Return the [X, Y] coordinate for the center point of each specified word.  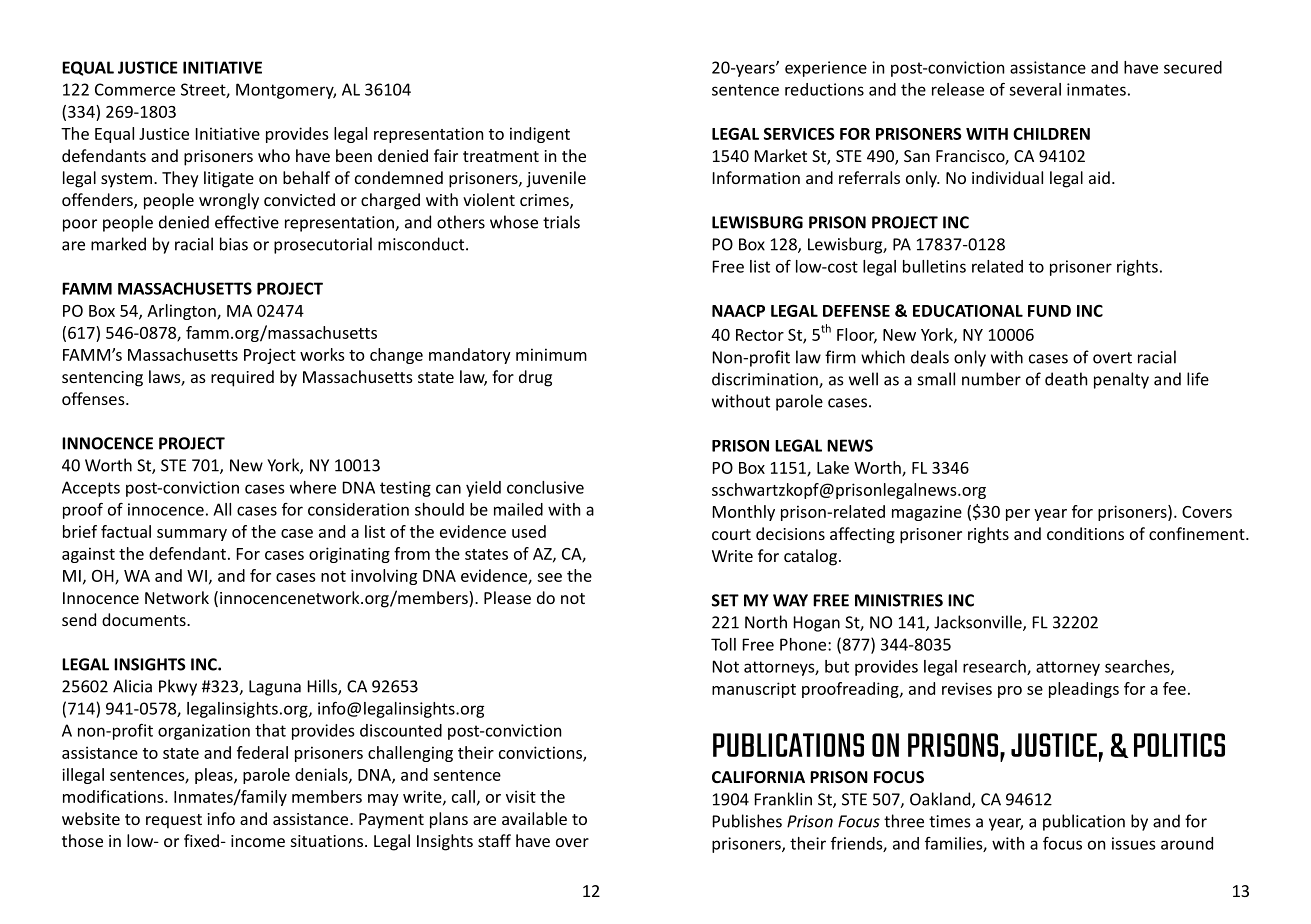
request [174, 821]
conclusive [545, 487]
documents [145, 619]
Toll [723, 644]
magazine [927, 513]
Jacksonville [979, 623]
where [313, 487]
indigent [540, 135]
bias [234, 244]
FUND [1049, 311]
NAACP [738, 311]
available [534, 818]
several [1035, 89]
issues [1133, 843]
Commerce [135, 89]
